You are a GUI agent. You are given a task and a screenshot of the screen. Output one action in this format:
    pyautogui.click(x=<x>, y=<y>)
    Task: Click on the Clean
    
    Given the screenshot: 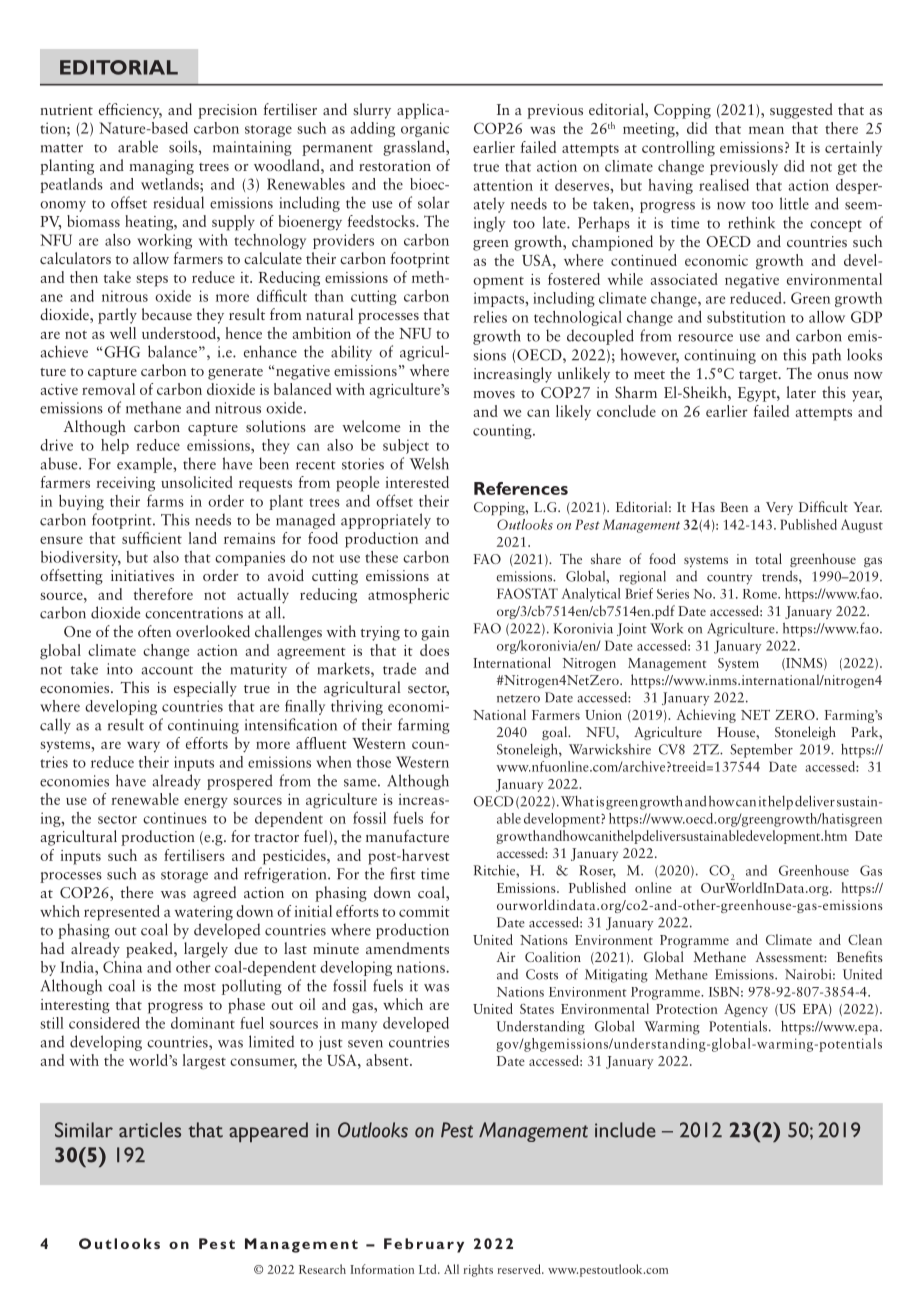 What is the action you would take?
    pyautogui.click(x=865, y=939)
